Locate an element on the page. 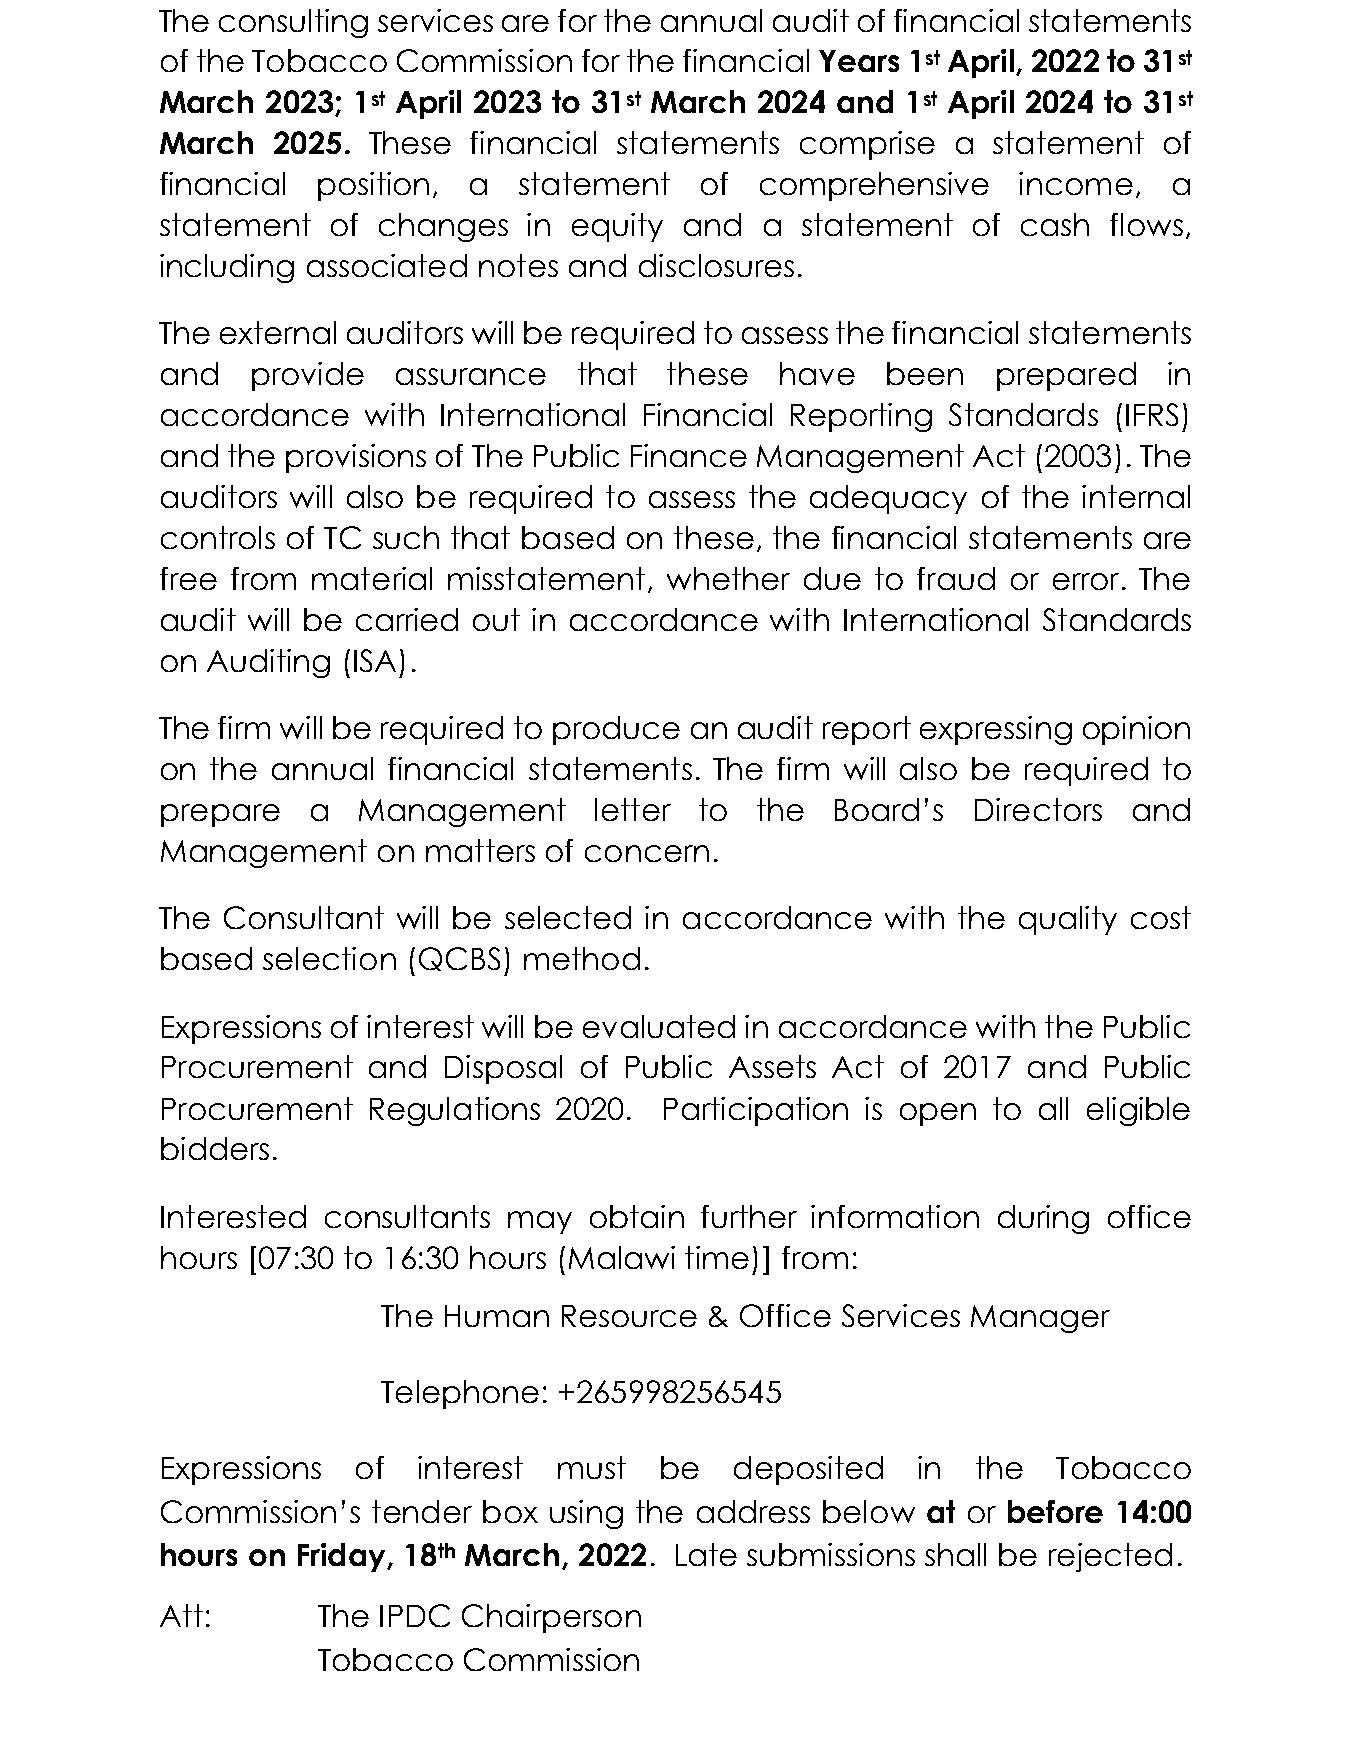 The image size is (1351, 1749). letter is located at coordinates (633, 809).
